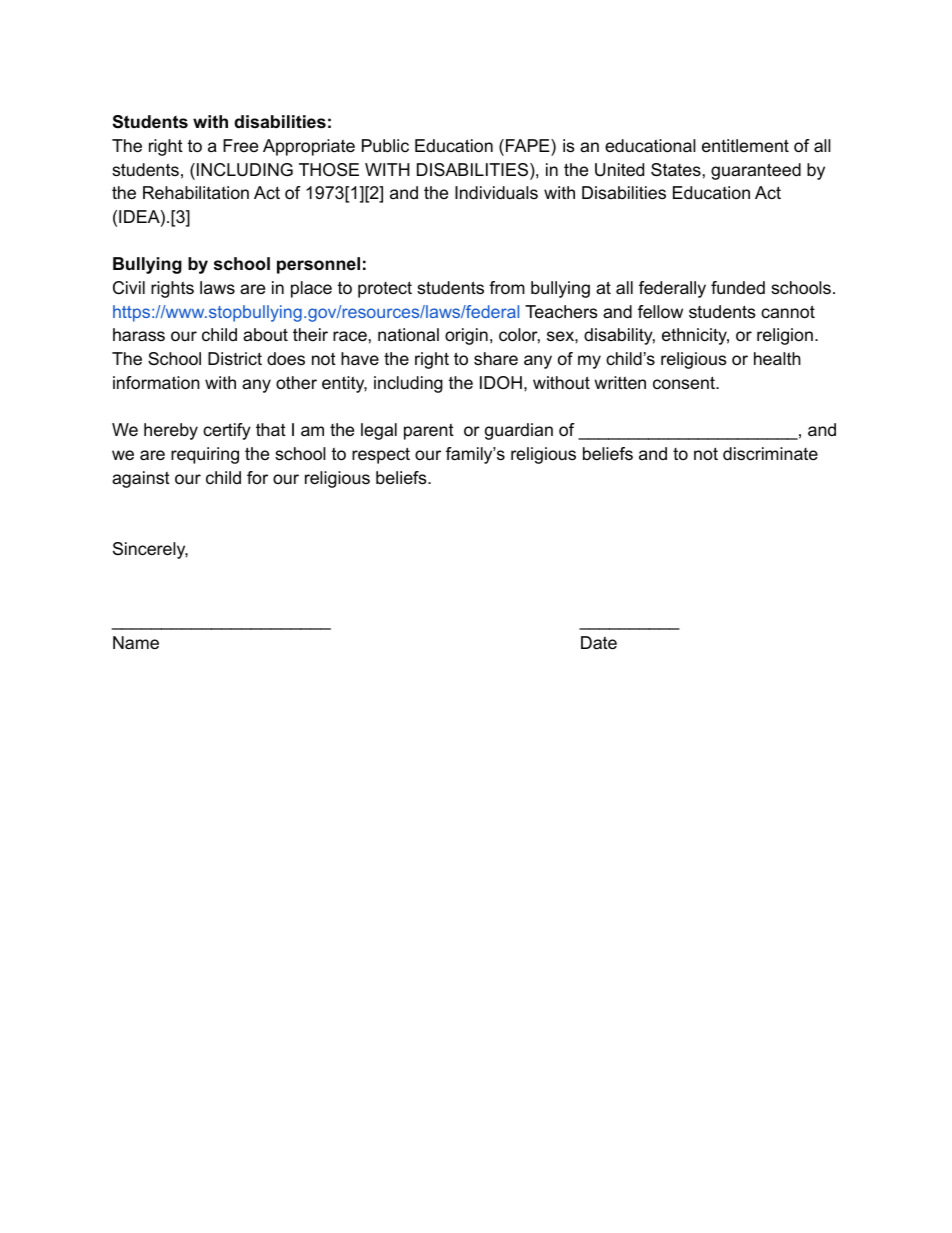 The height and width of the document is (1233, 952). Describe the element at coordinates (676, 170) in the document. I see `States` at that location.
